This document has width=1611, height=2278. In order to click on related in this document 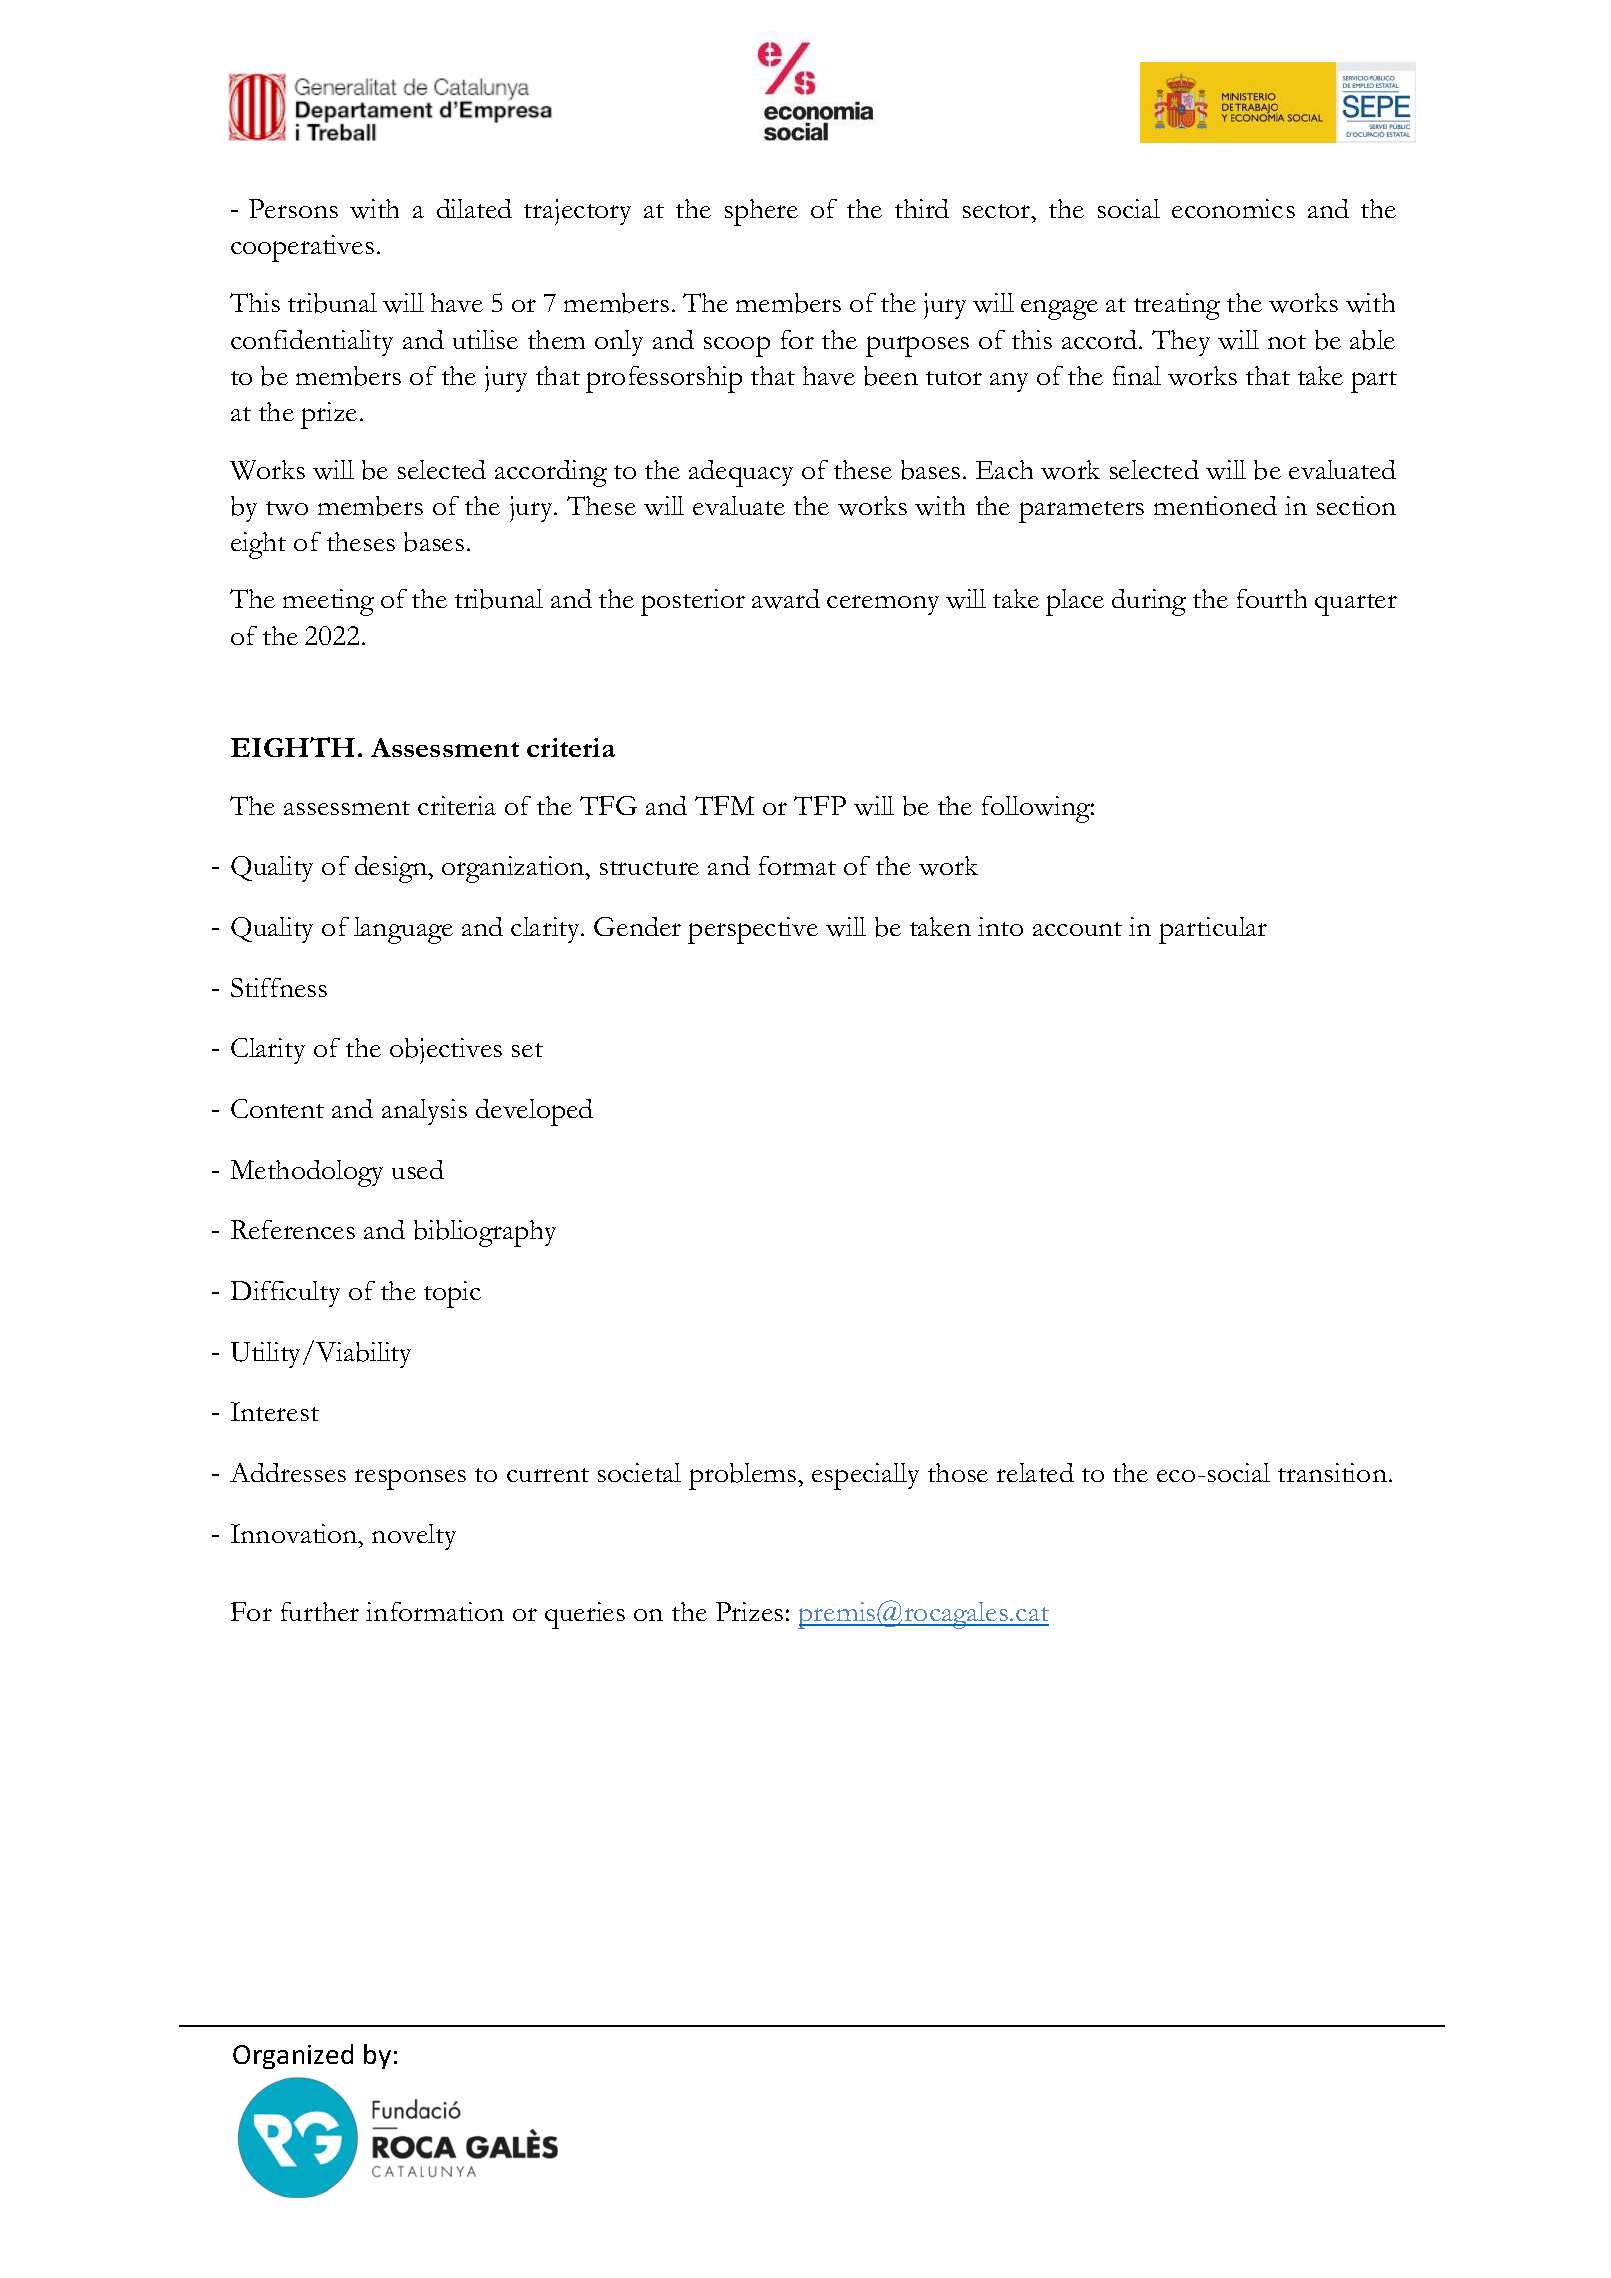, I will do `click(1035, 1472)`.
